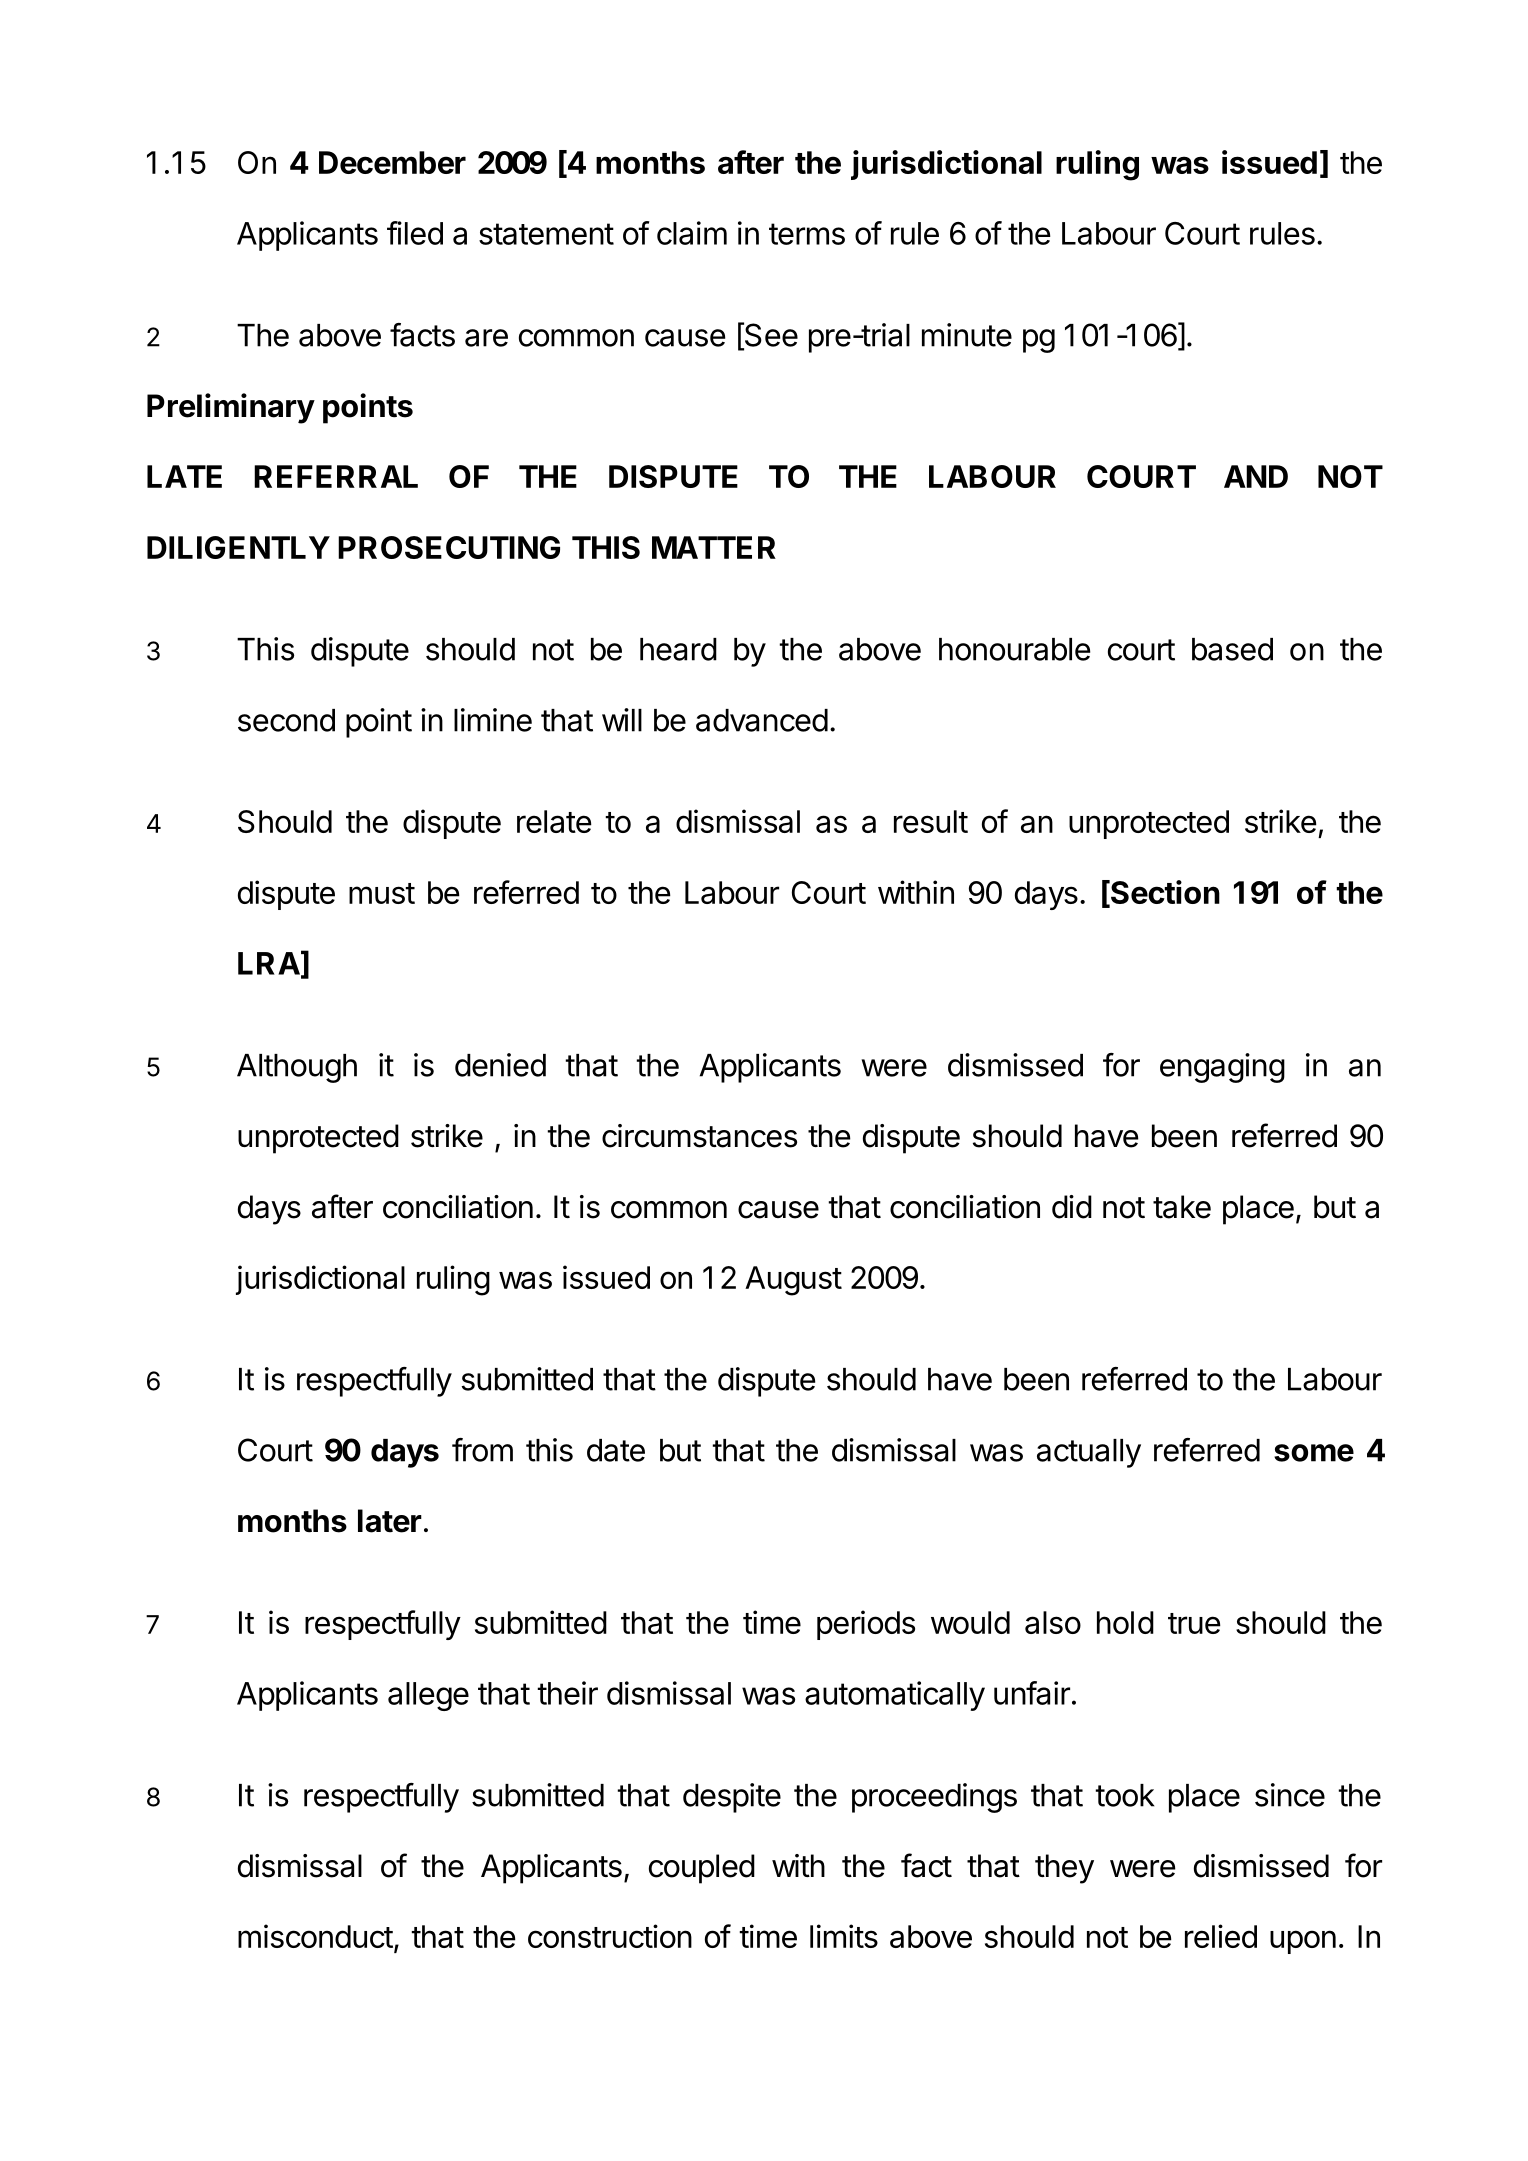 Image resolution: width=1528 pixels, height=2161 pixels. What do you see at coordinates (1182, 1207) in the screenshot?
I see `take` at bounding box center [1182, 1207].
